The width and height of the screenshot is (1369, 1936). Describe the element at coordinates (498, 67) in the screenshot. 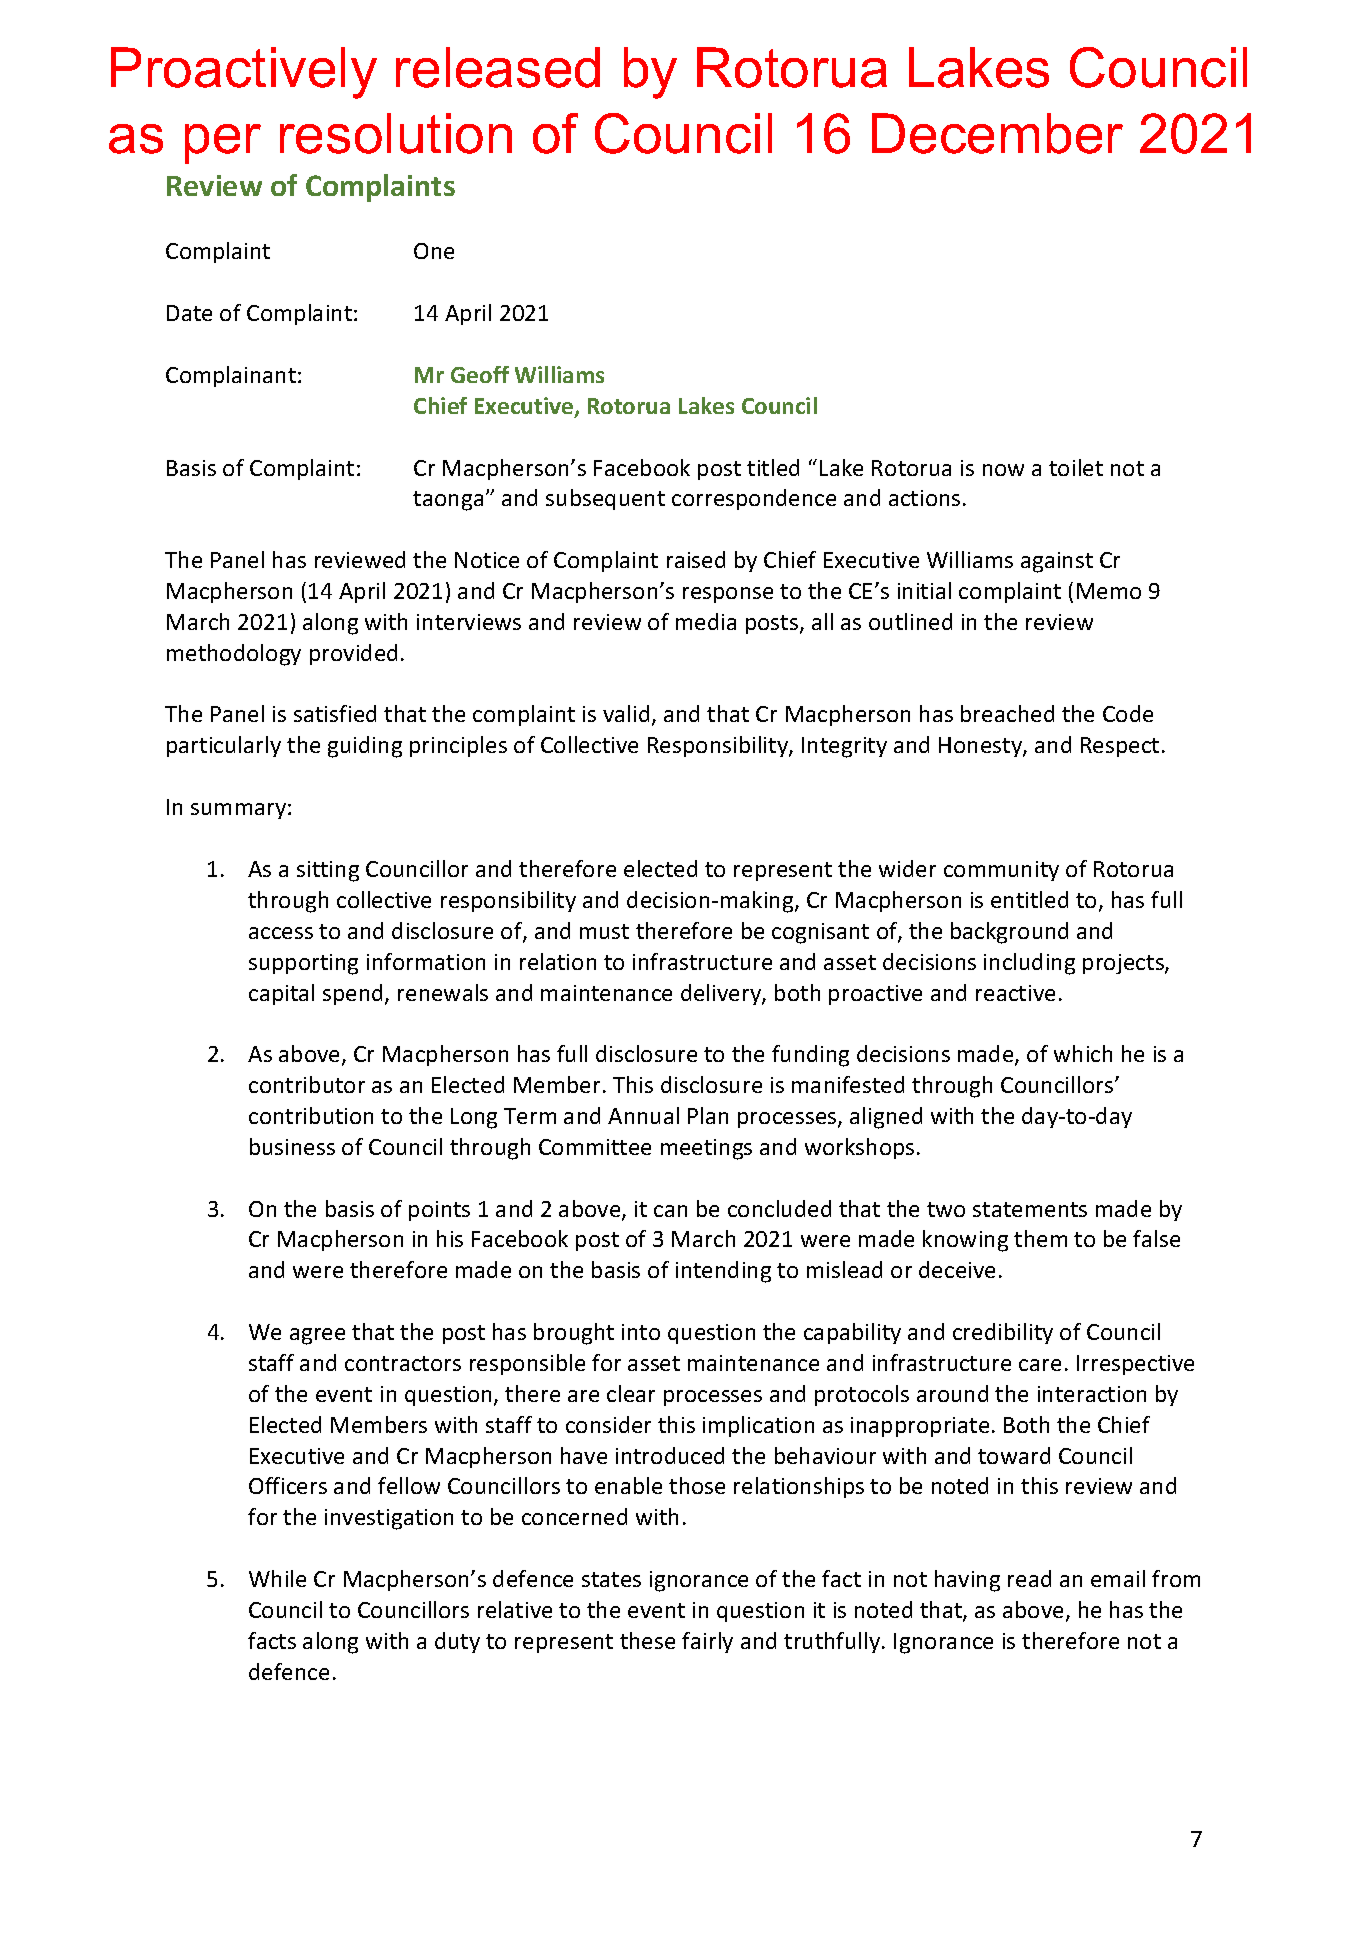

I see `released` at that location.
